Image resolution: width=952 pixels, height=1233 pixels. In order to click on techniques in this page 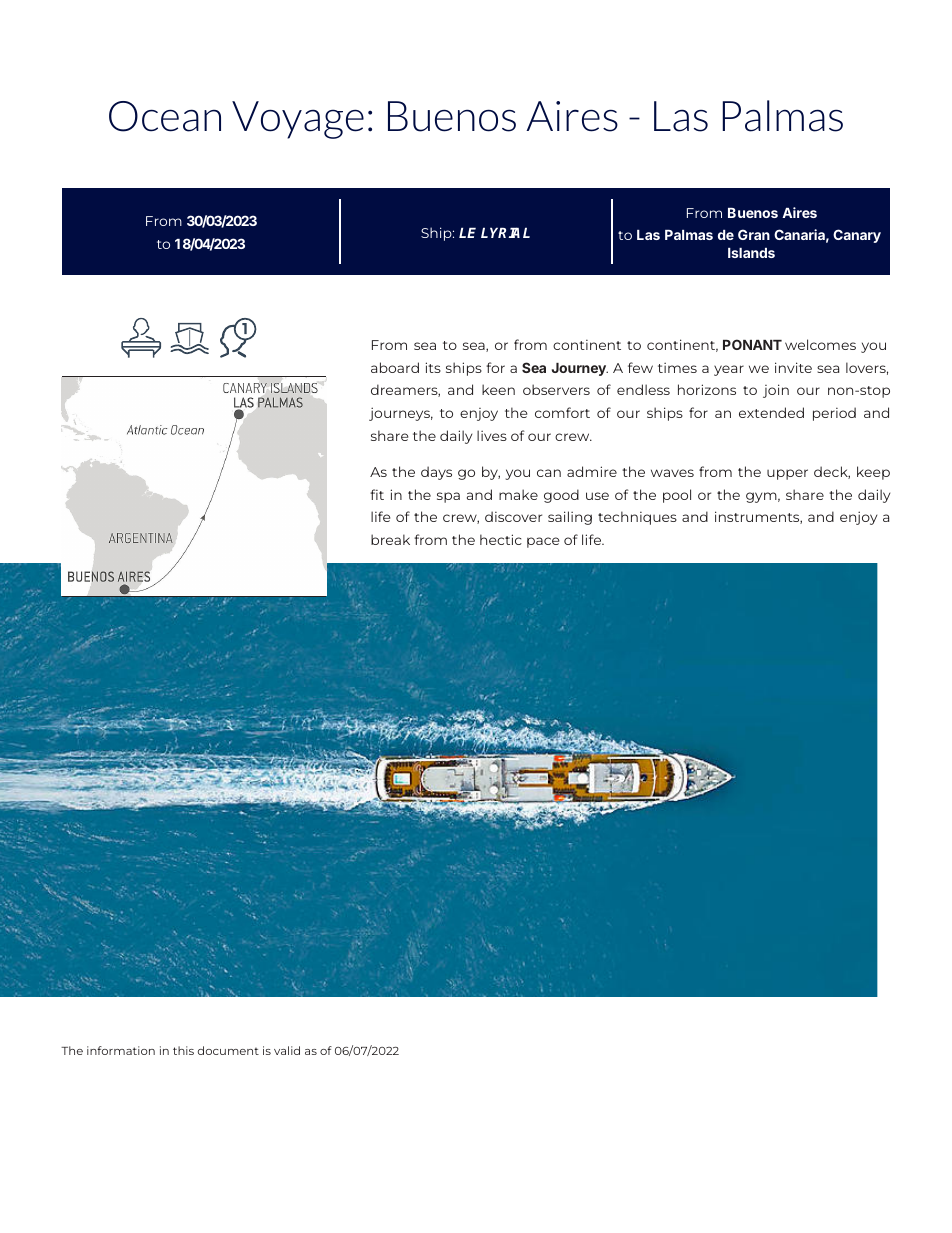, I will do `click(637, 518)`.
